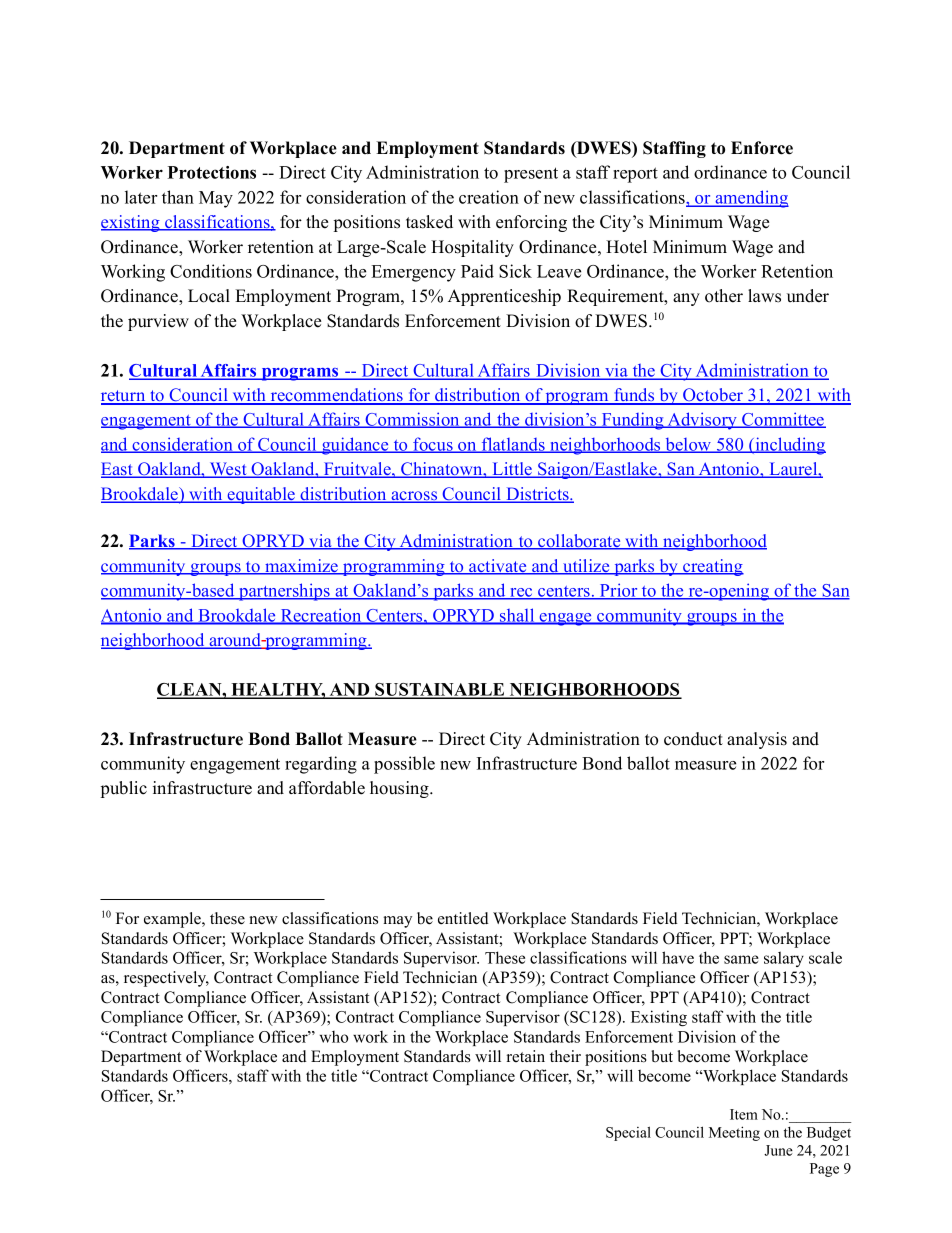  Describe the element at coordinates (124, 397) in the page. I see `return` at that location.
